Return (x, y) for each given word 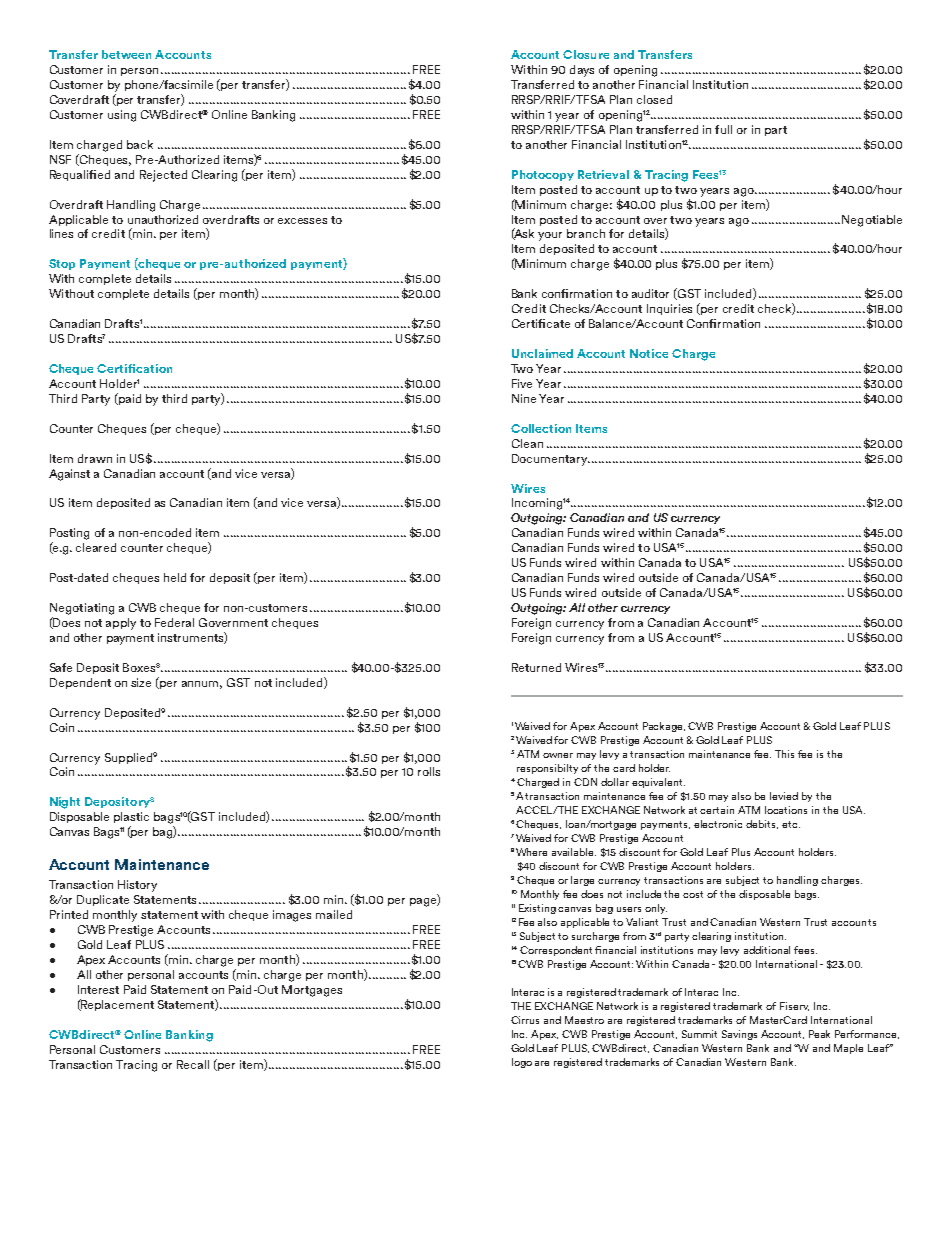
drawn (95, 458)
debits (762, 824)
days (582, 71)
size (141, 682)
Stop (62, 264)
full (723, 129)
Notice (649, 353)
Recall (193, 1064)
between (126, 54)
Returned (536, 667)
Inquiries (669, 309)
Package (664, 727)
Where (531, 852)
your (550, 236)
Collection (541, 428)
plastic (131, 817)
